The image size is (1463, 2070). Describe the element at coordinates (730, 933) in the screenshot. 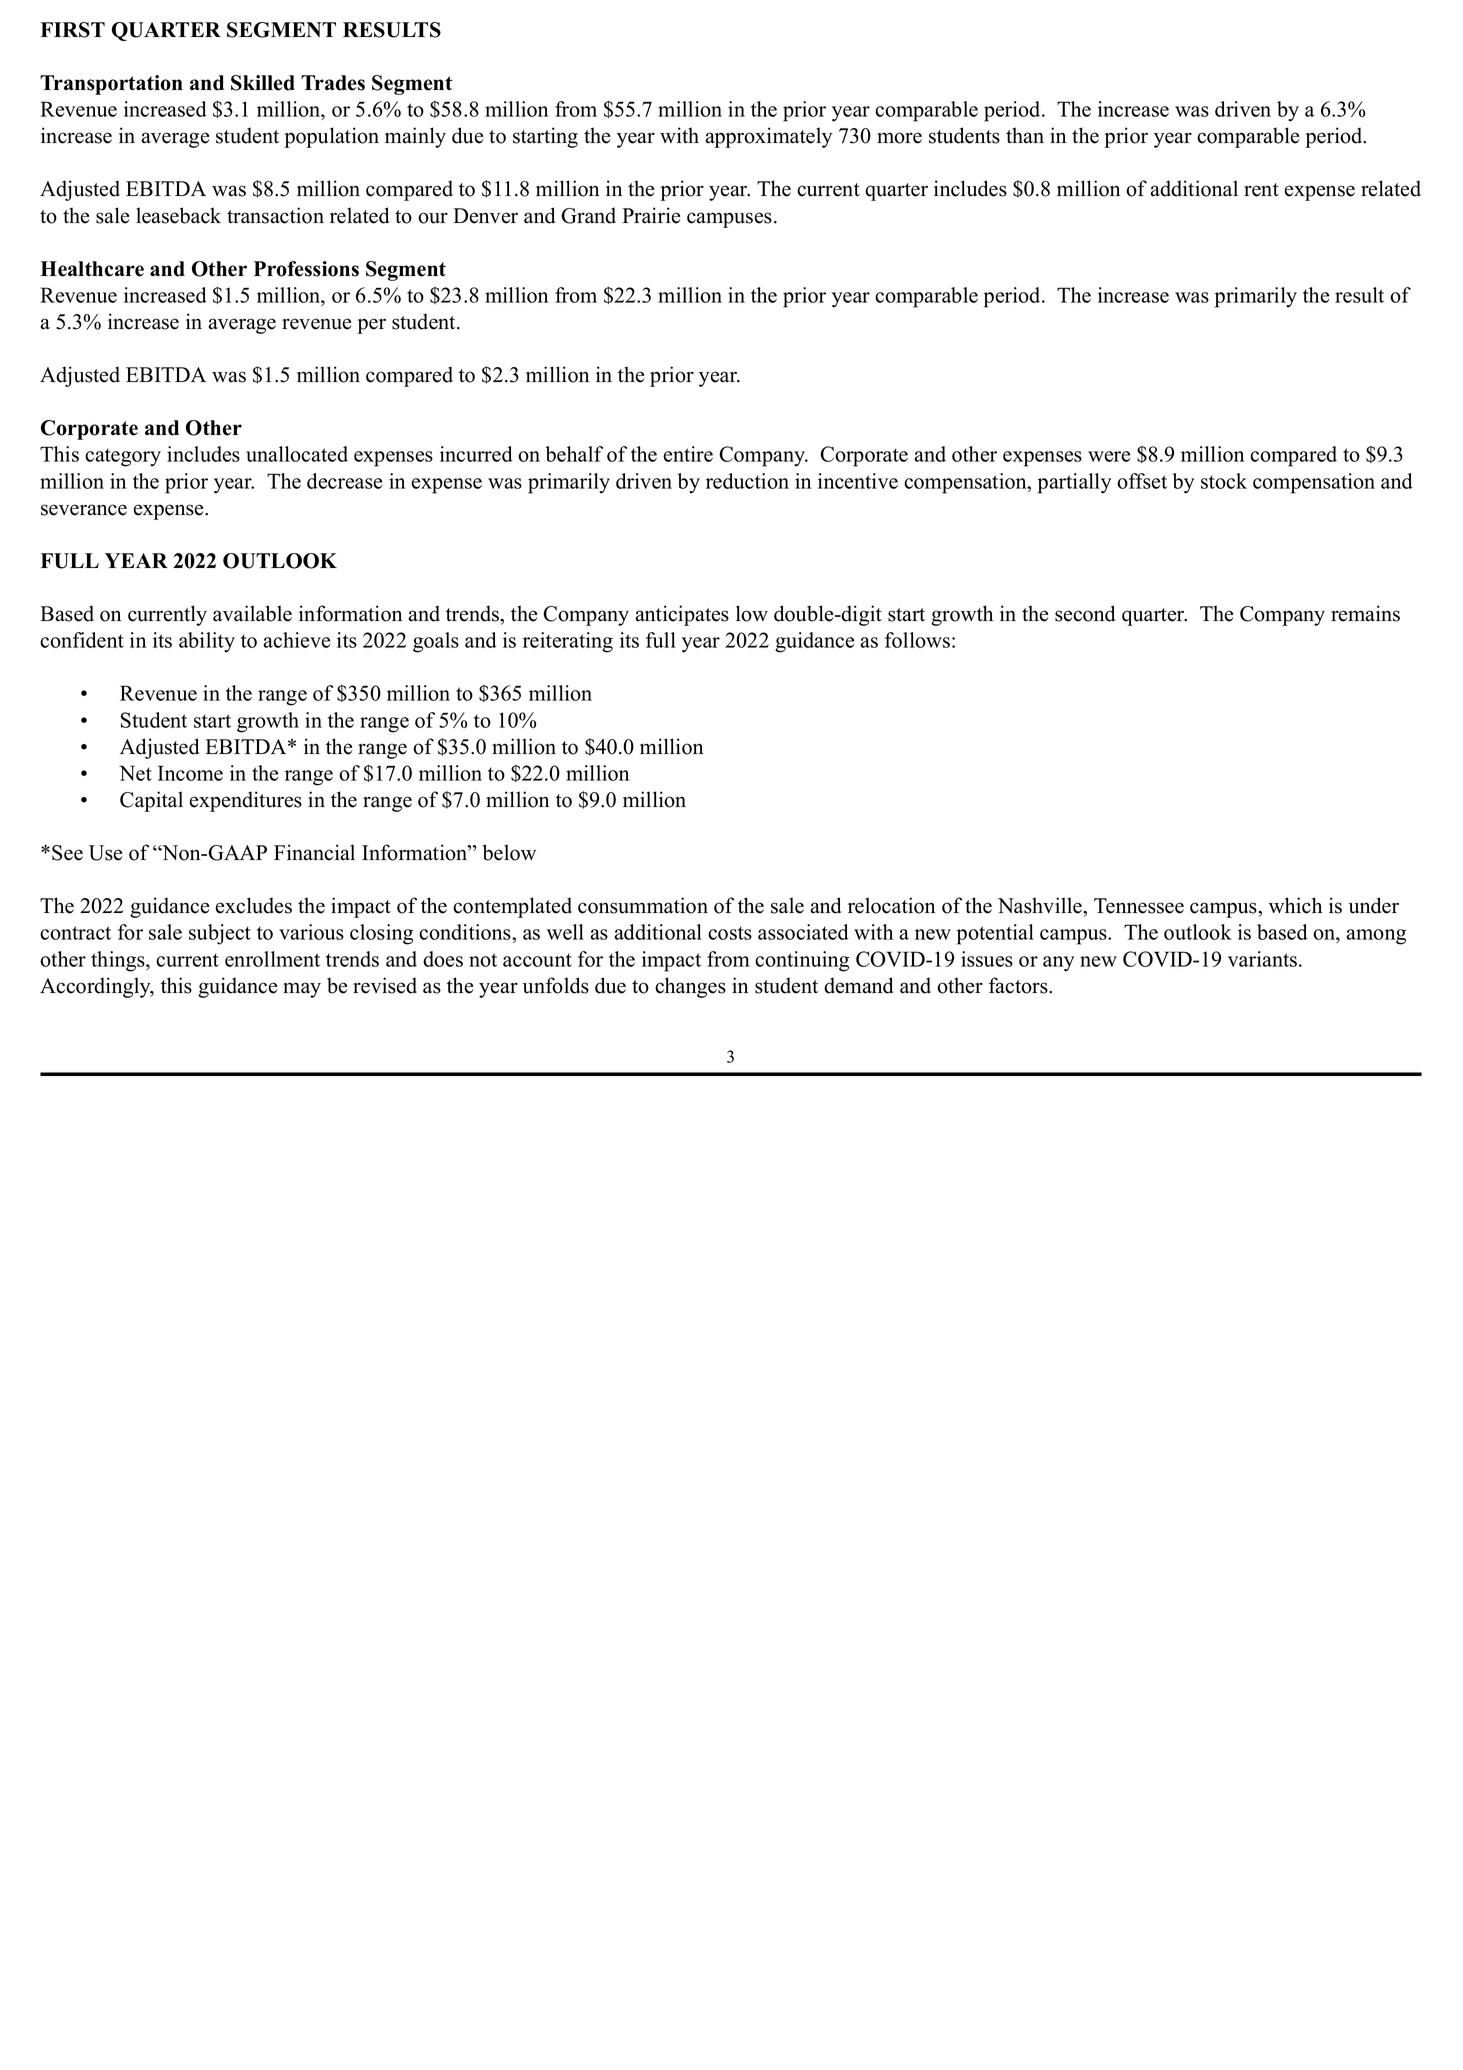

I see `costs` at that location.
